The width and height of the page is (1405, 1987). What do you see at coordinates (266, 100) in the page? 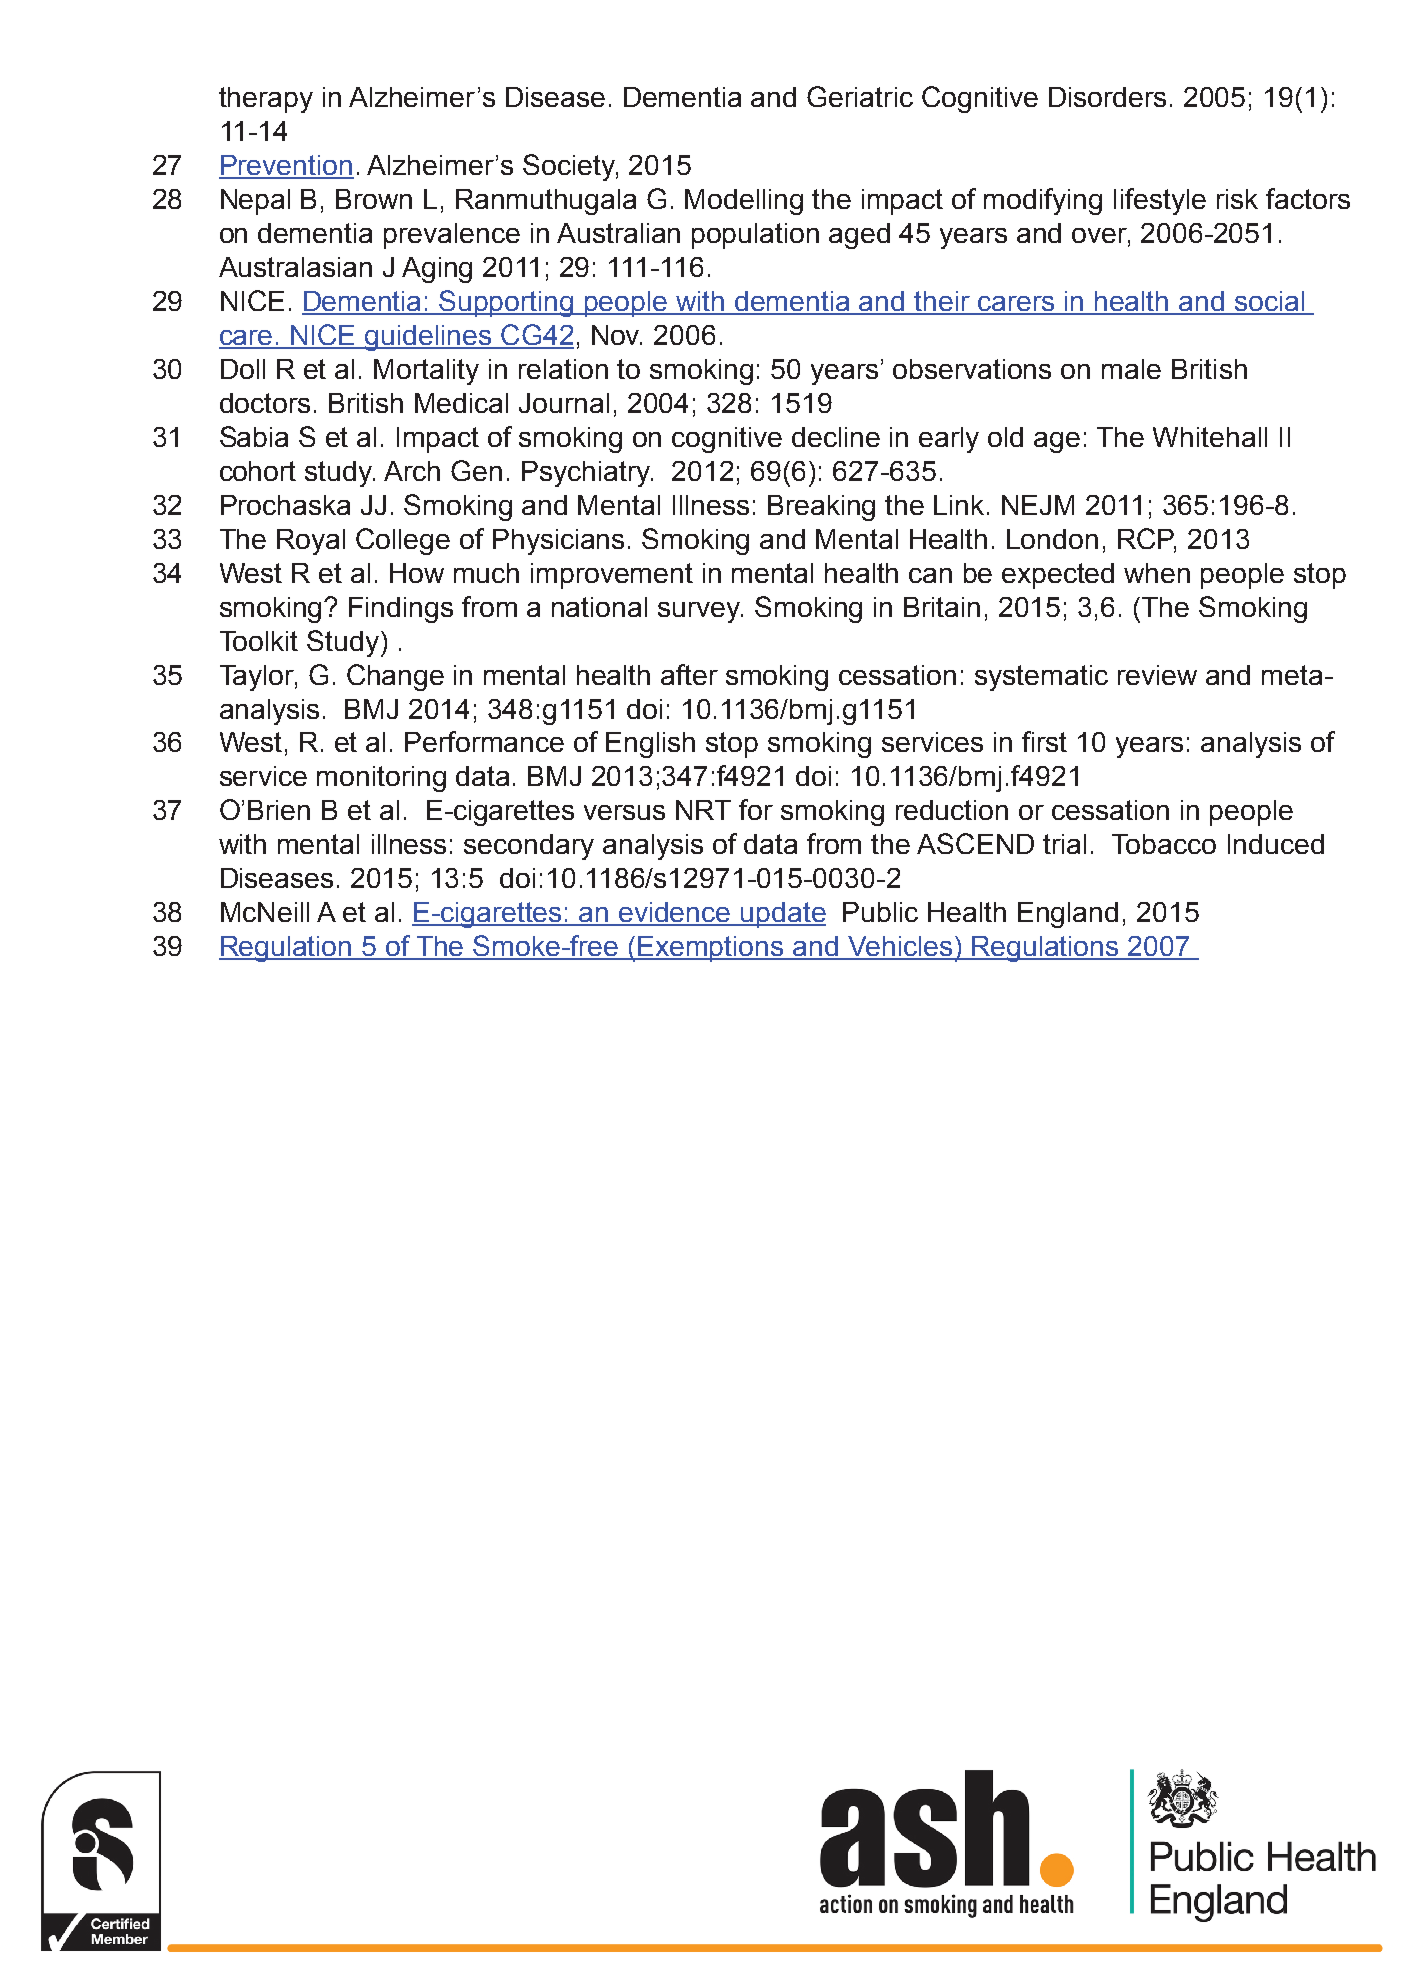
I see `therapy` at bounding box center [266, 100].
